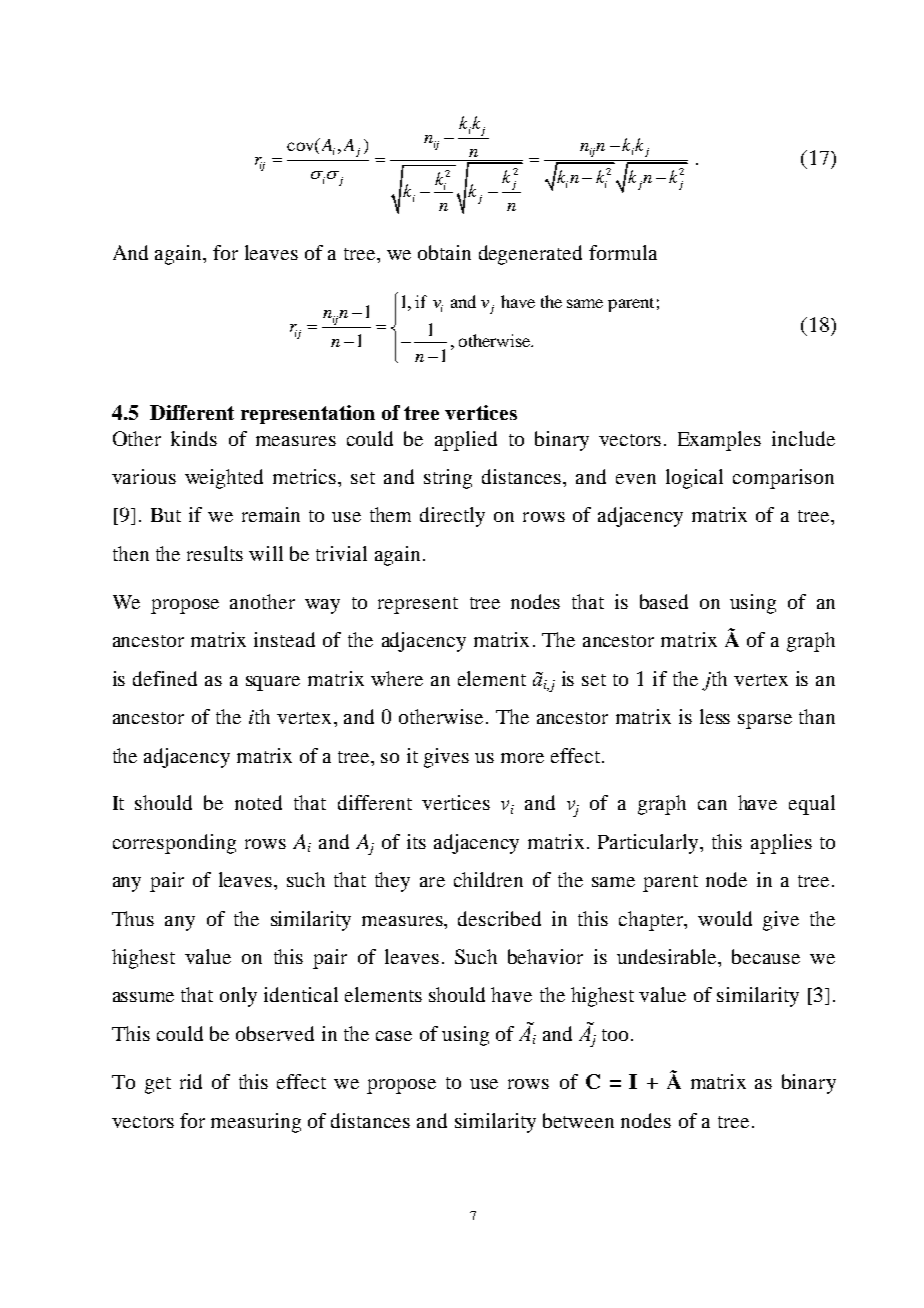 The height and width of the page is (1308, 924). What do you see at coordinates (712, 805) in the page?
I see `can` at bounding box center [712, 805].
